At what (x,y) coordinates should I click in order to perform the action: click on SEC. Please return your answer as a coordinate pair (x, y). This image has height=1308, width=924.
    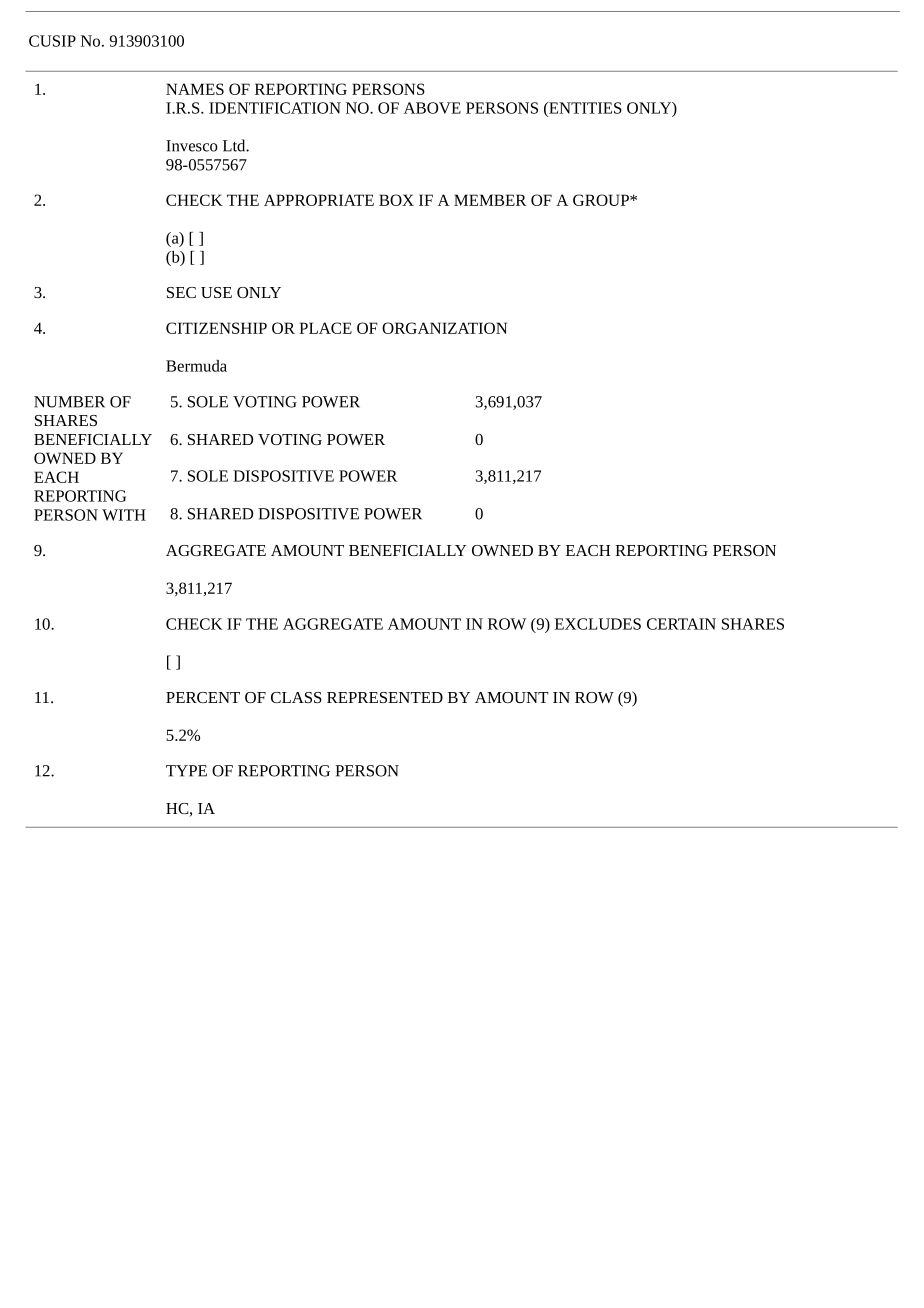
    Looking at the image, I should click on (181, 292).
